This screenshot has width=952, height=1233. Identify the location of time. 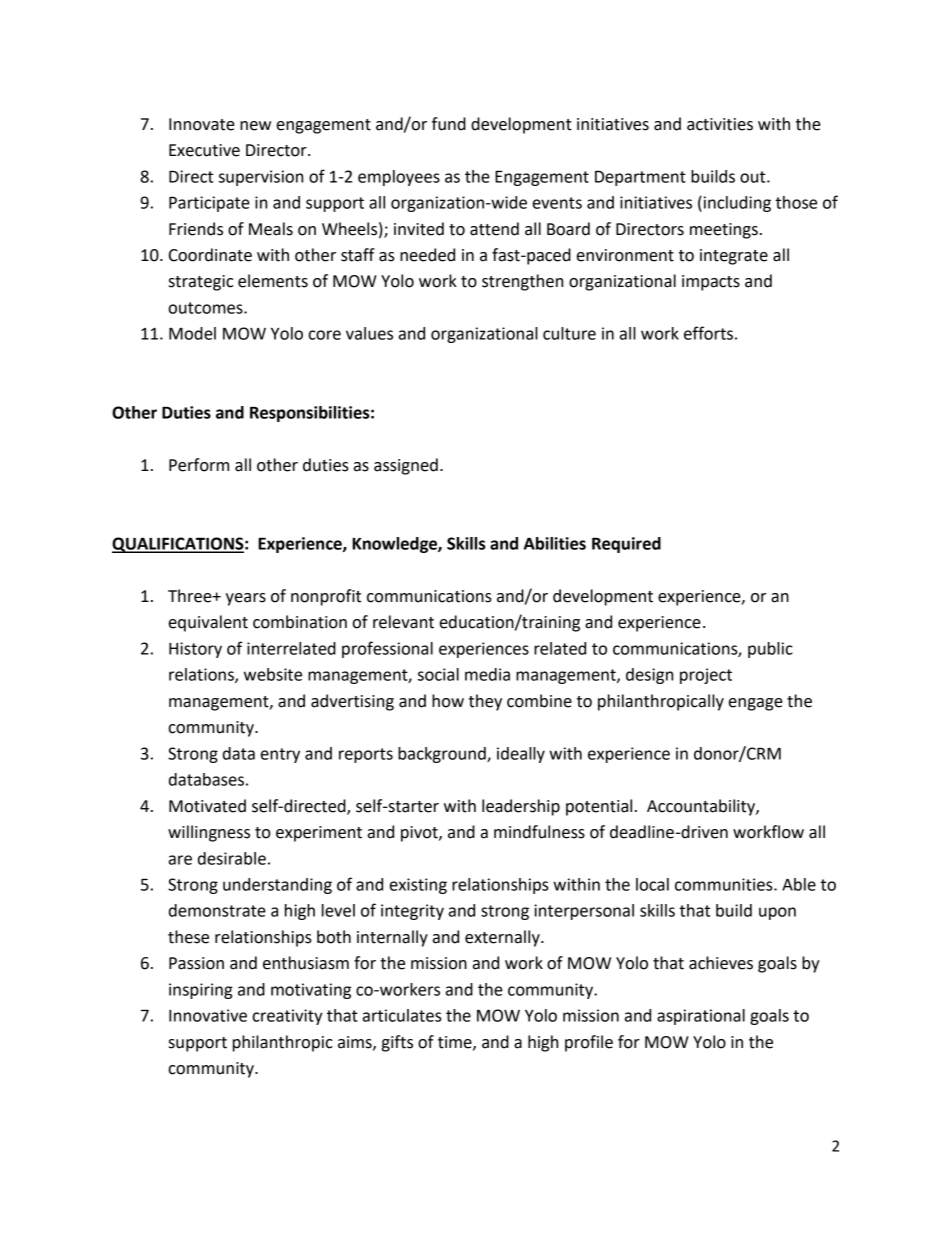
(456, 1043).
